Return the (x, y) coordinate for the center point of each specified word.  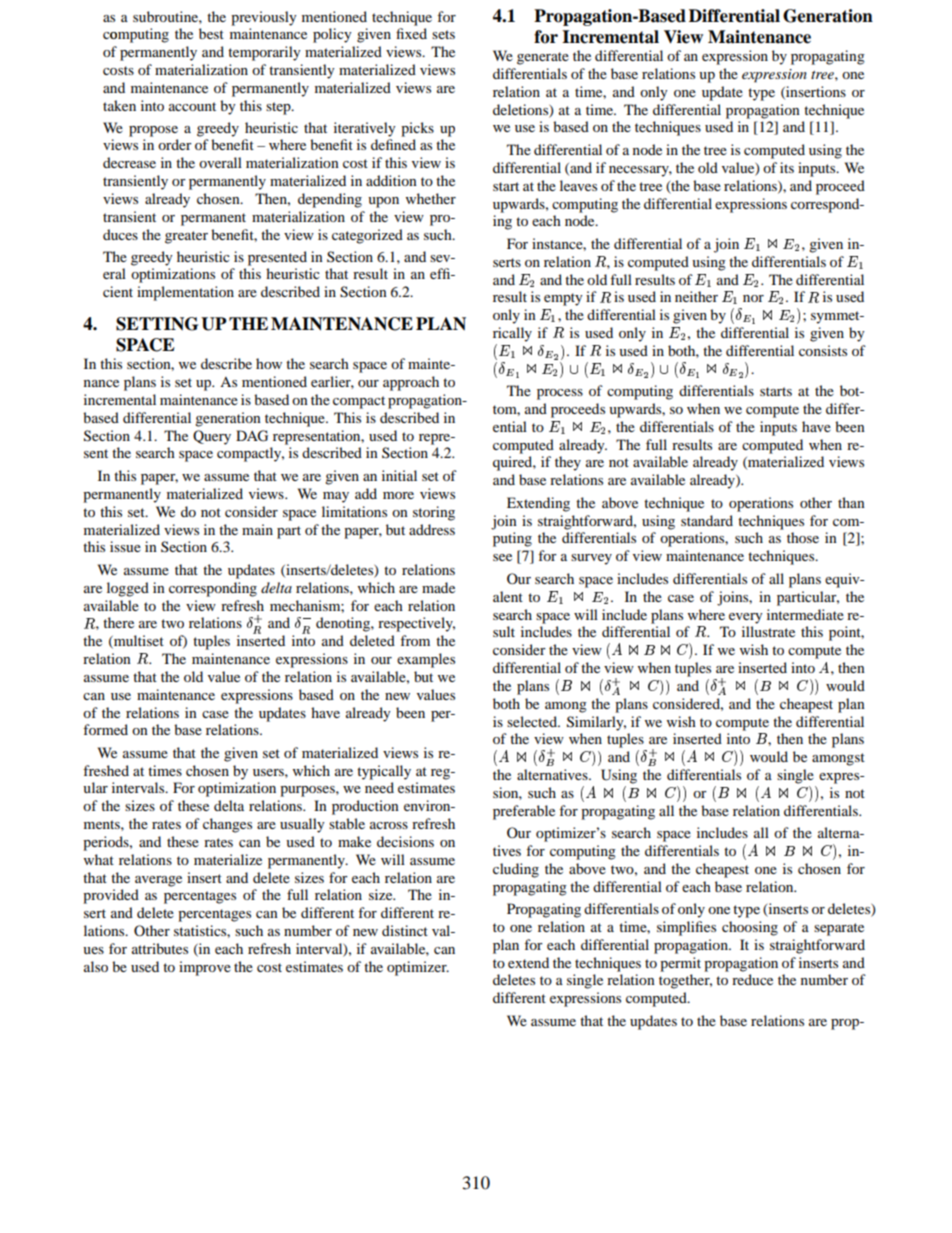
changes (227, 825)
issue (125, 546)
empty (563, 299)
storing (434, 513)
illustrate (768, 631)
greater (186, 237)
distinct (405, 930)
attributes (160, 948)
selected (533, 721)
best (211, 33)
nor (753, 298)
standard (707, 520)
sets (443, 34)
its (787, 167)
